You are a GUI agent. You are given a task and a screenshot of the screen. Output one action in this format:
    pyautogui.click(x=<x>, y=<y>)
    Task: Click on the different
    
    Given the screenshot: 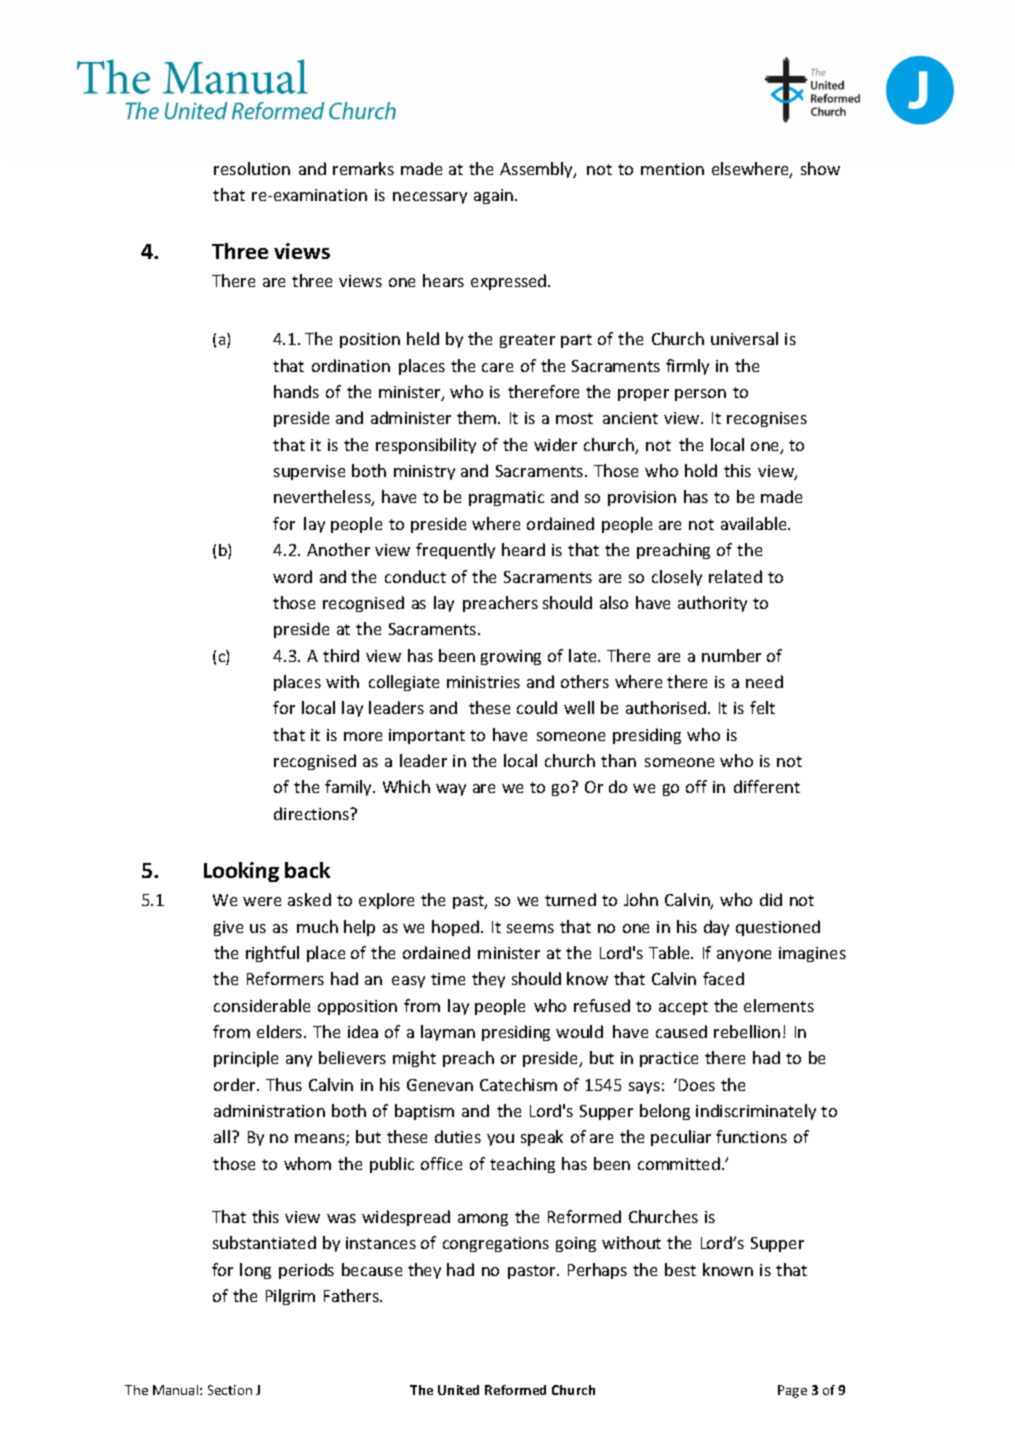 What is the action you would take?
    pyautogui.click(x=767, y=786)
